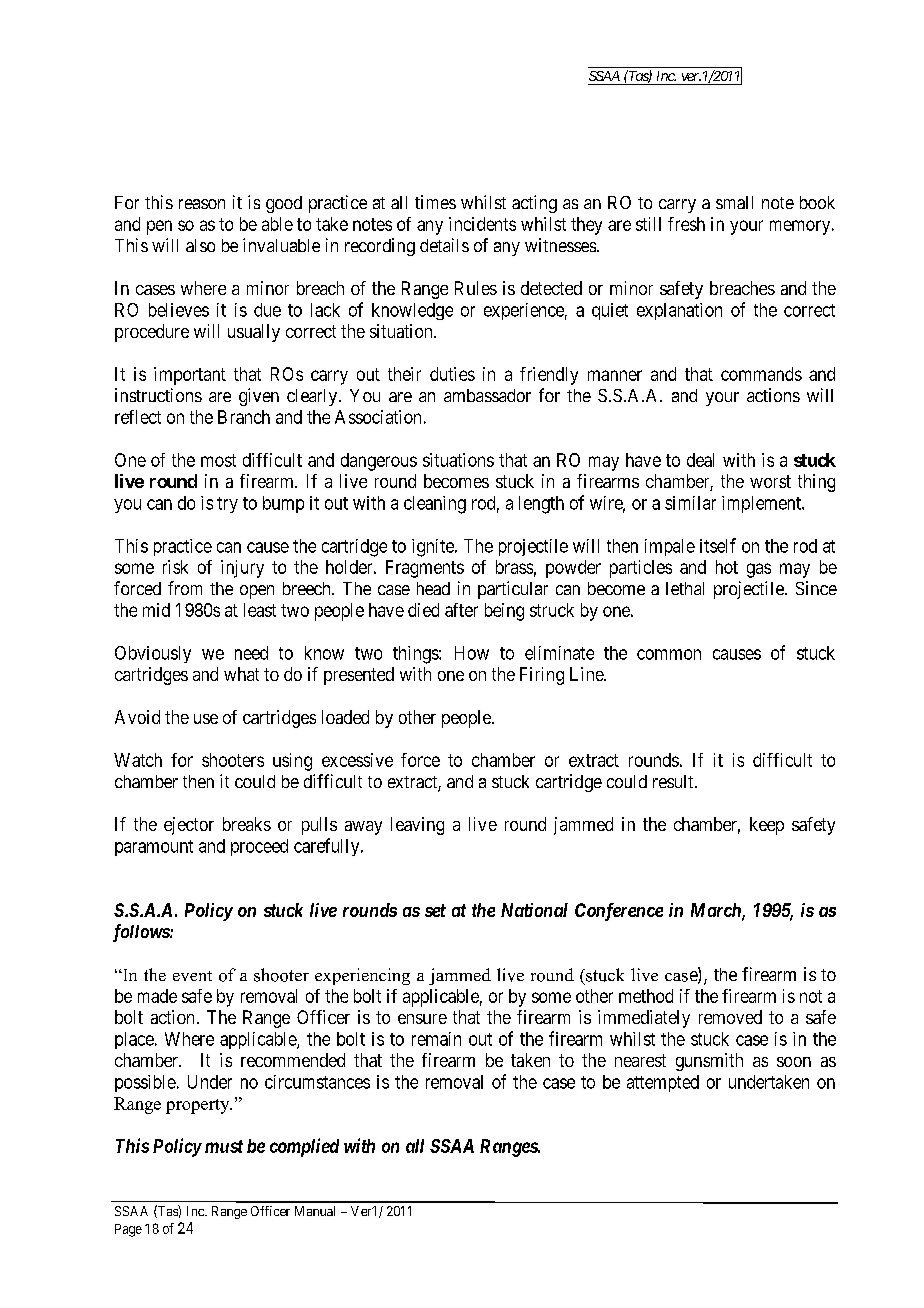 The width and height of the screenshot is (924, 1308). What do you see at coordinates (734, 202) in the screenshot?
I see `small` at bounding box center [734, 202].
